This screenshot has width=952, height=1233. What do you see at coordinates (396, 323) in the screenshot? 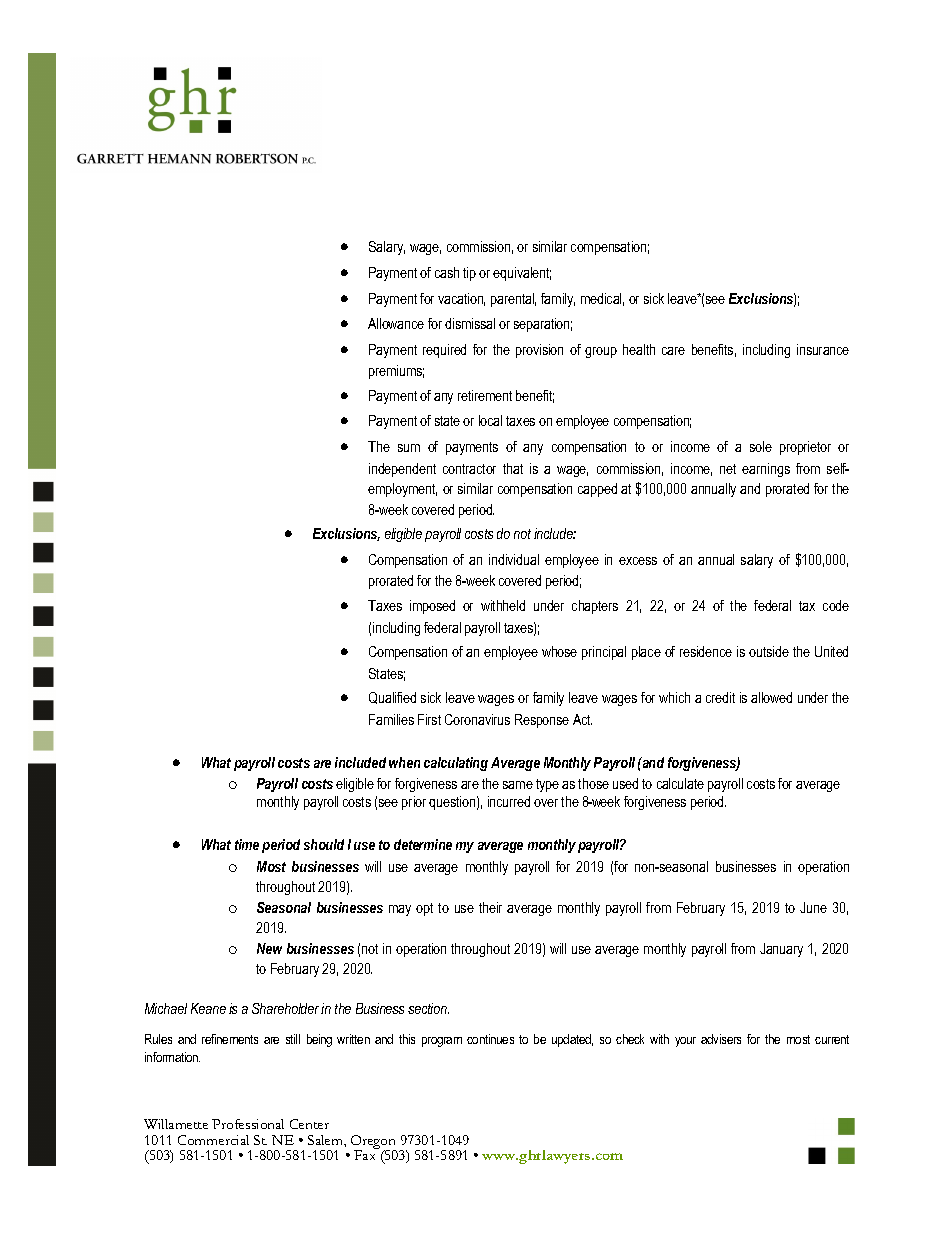
I see `Allowance` at bounding box center [396, 323].
